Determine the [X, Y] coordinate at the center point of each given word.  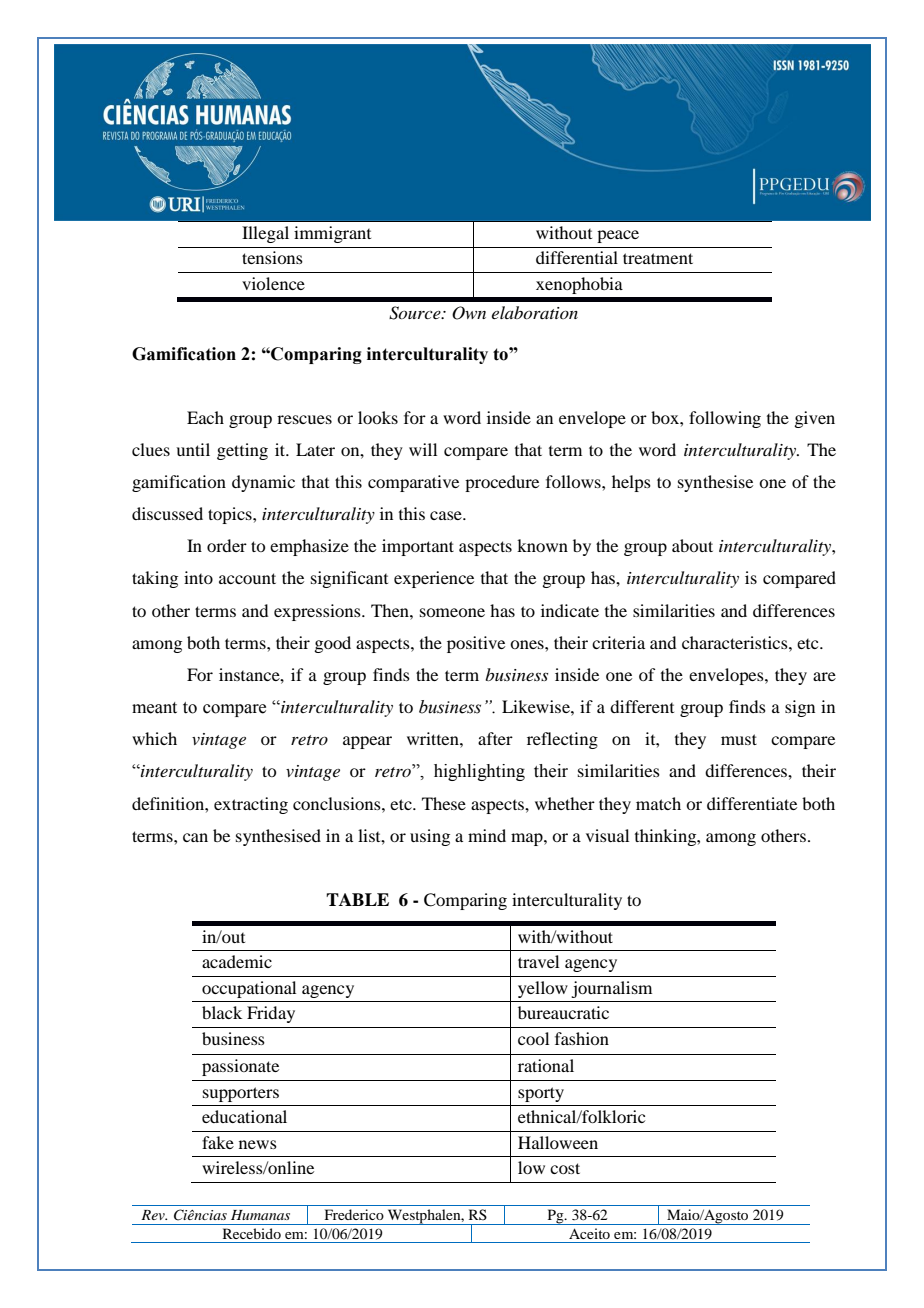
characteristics [736, 642]
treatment [658, 258]
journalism [611, 989]
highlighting [479, 772]
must [739, 739]
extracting [251, 805]
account [247, 578]
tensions [272, 257]
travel [538, 961]
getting [242, 451]
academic [237, 961]
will [423, 449]
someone [452, 612]
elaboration [535, 312]
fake [218, 1142]
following [725, 419]
